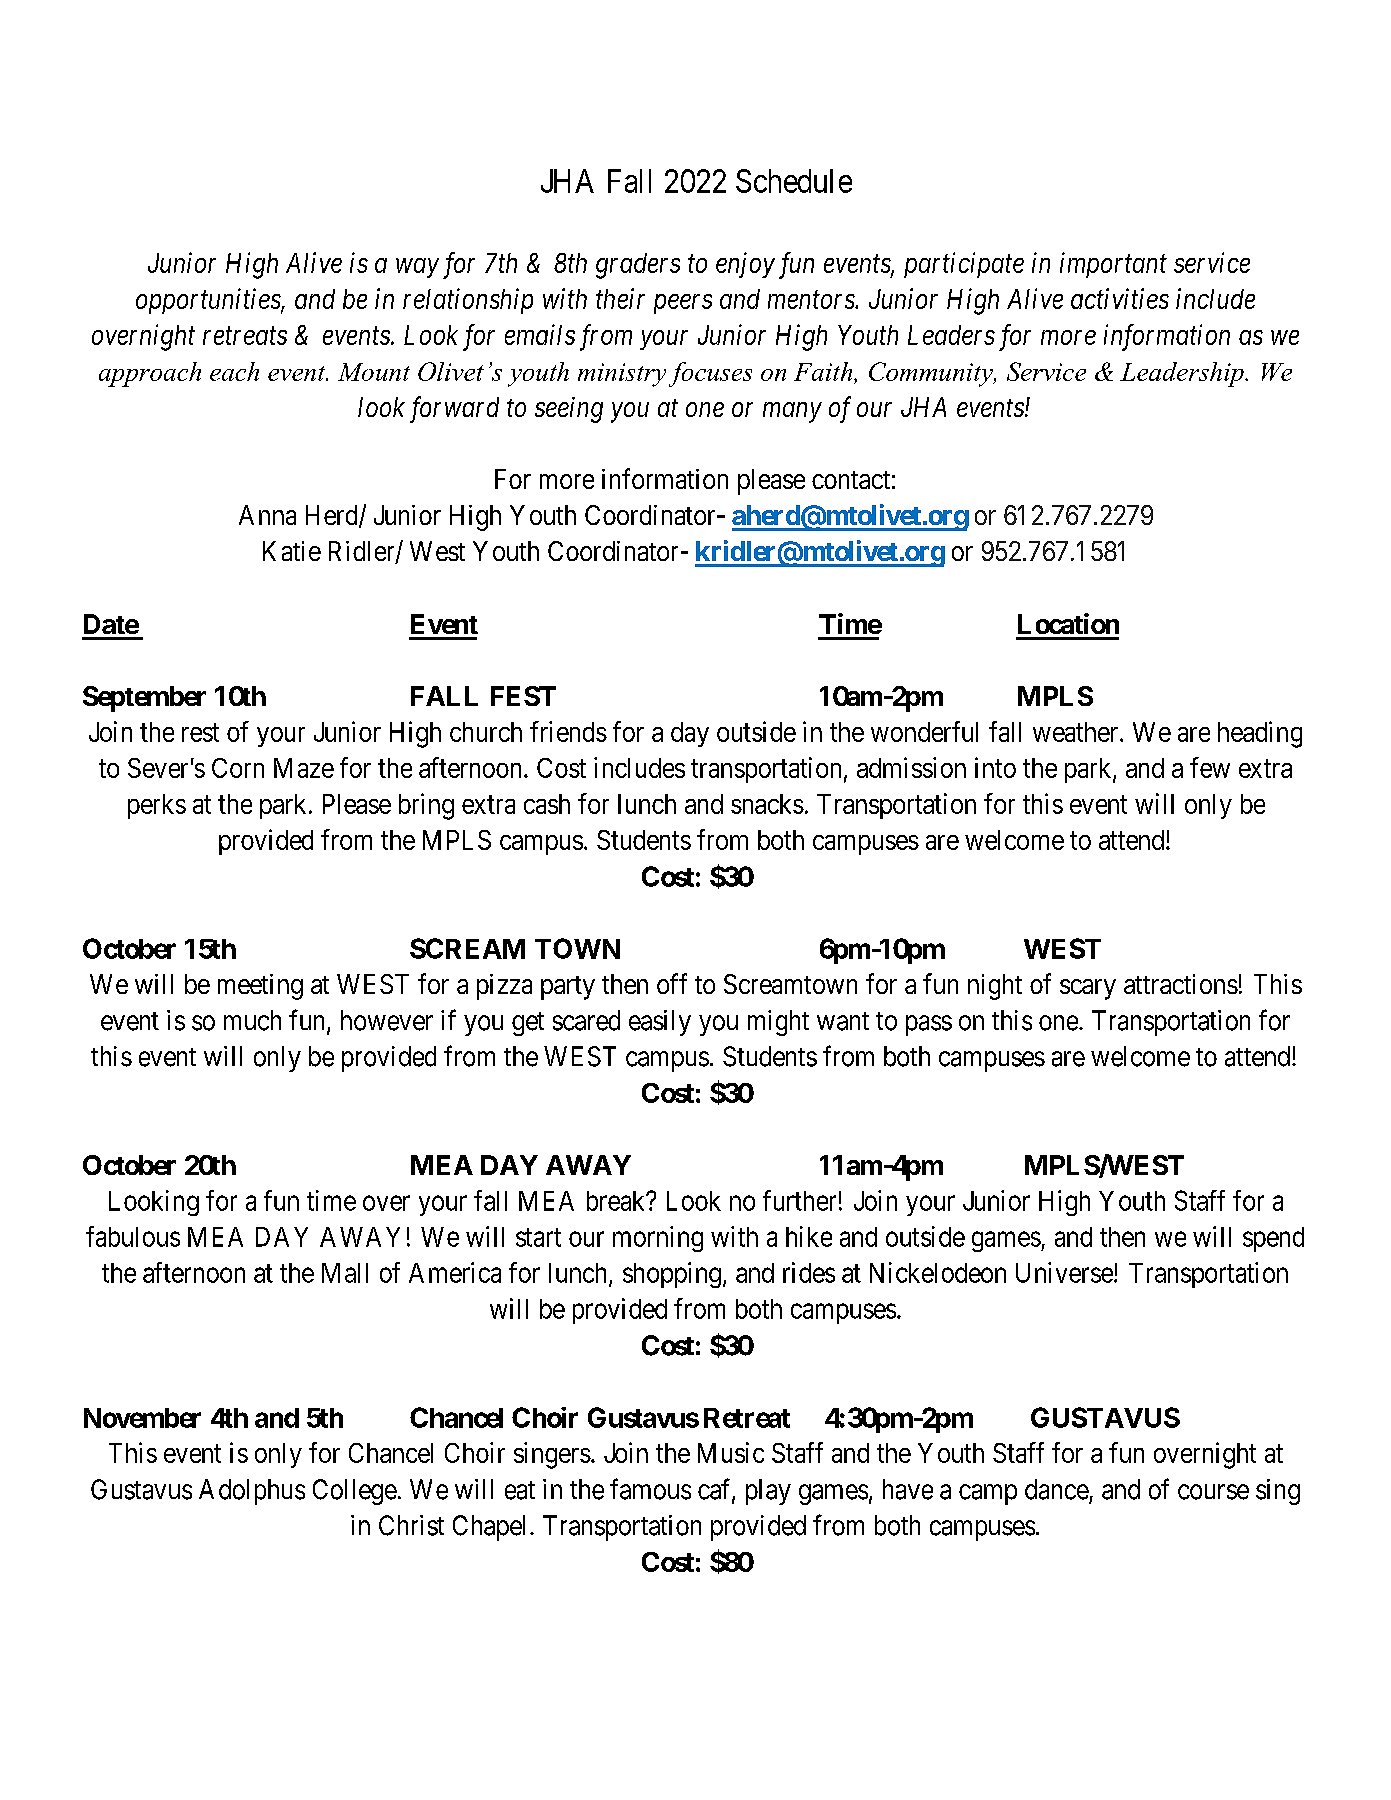 The width and height of the page is (1391, 1800). I want to click on snacks, so click(767, 804).
